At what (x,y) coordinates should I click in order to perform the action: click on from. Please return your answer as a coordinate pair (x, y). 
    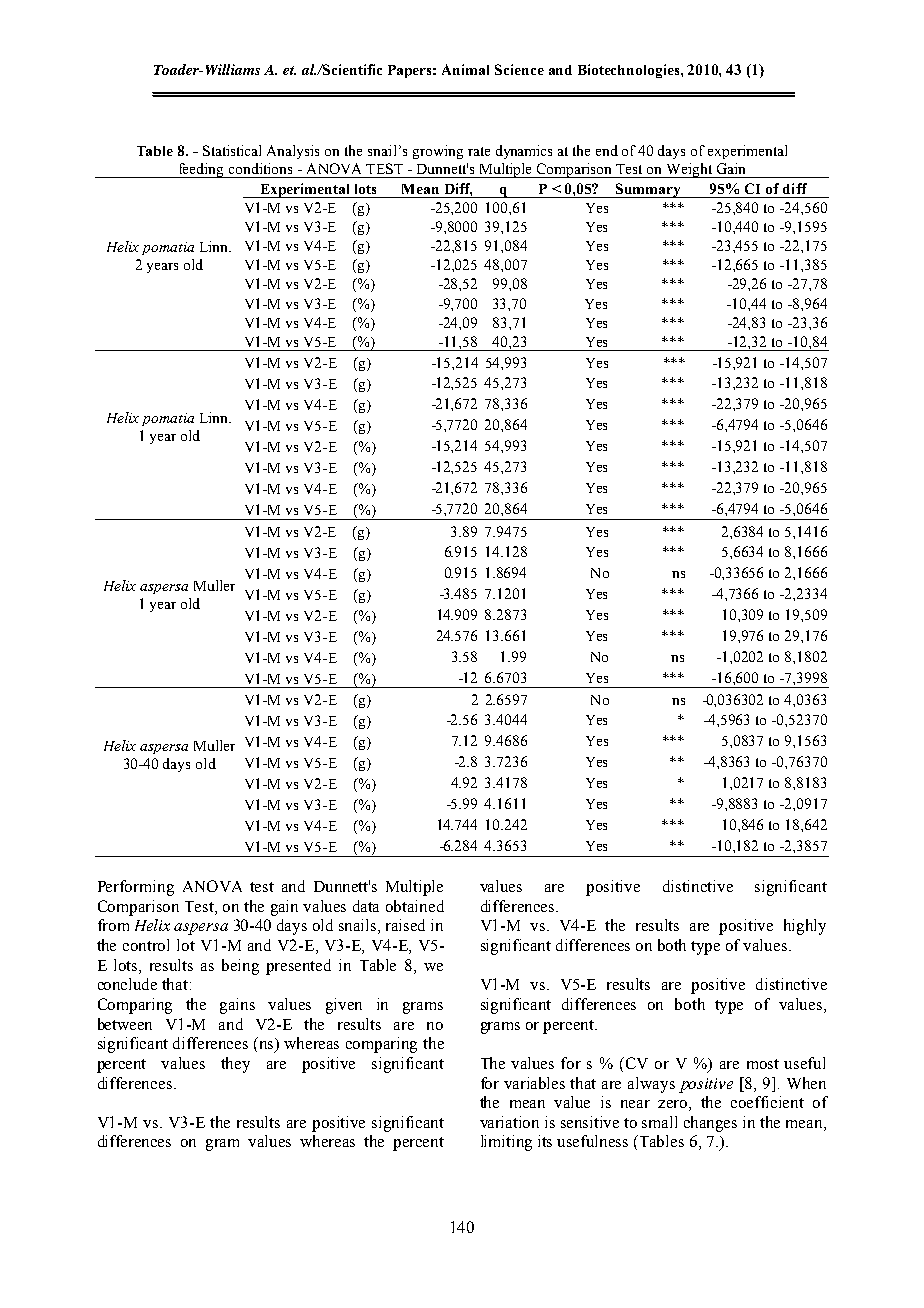
    Looking at the image, I should click on (113, 925).
